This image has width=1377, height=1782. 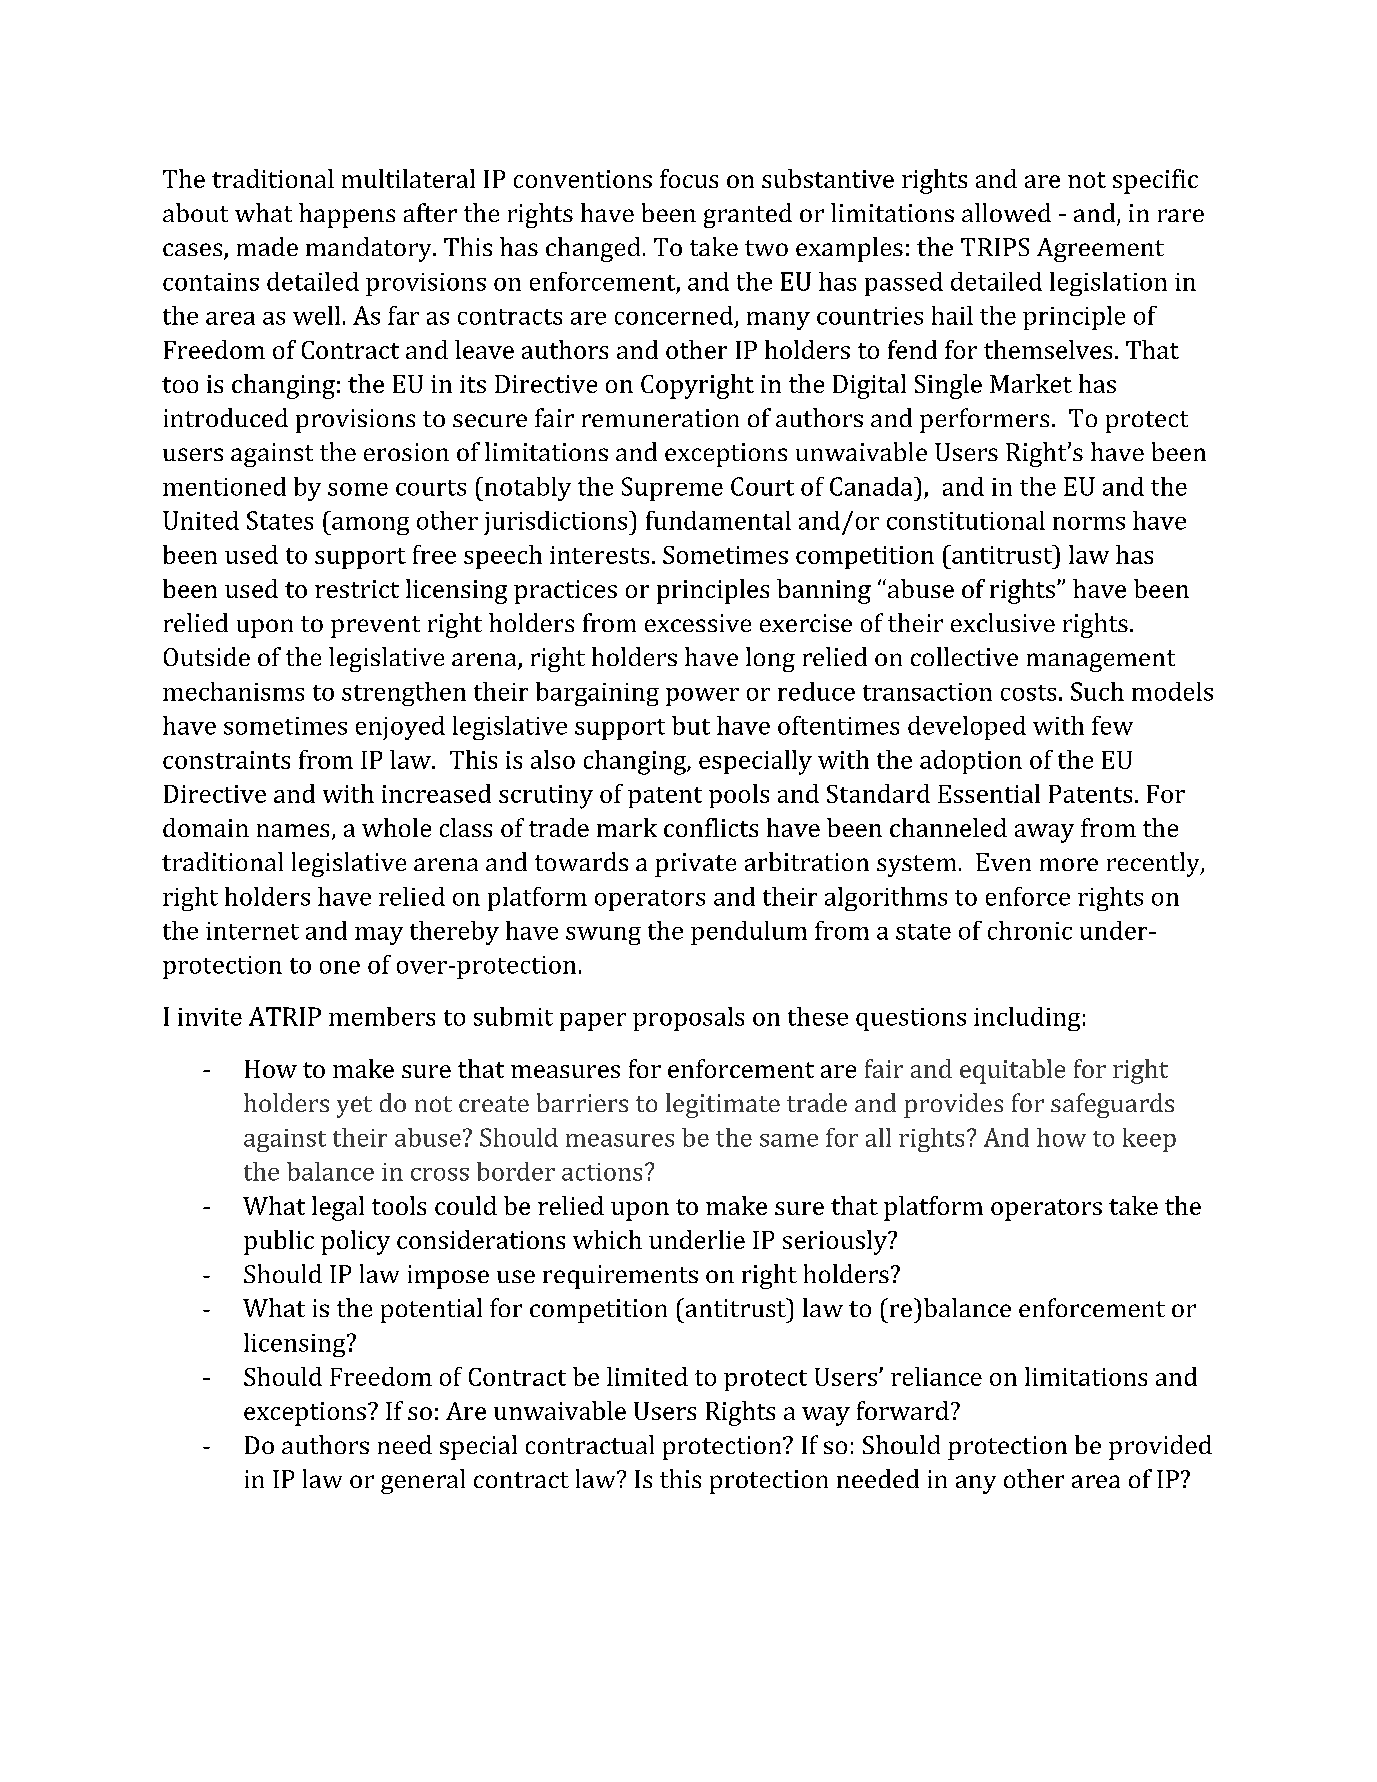 I want to click on happens, so click(x=347, y=215).
